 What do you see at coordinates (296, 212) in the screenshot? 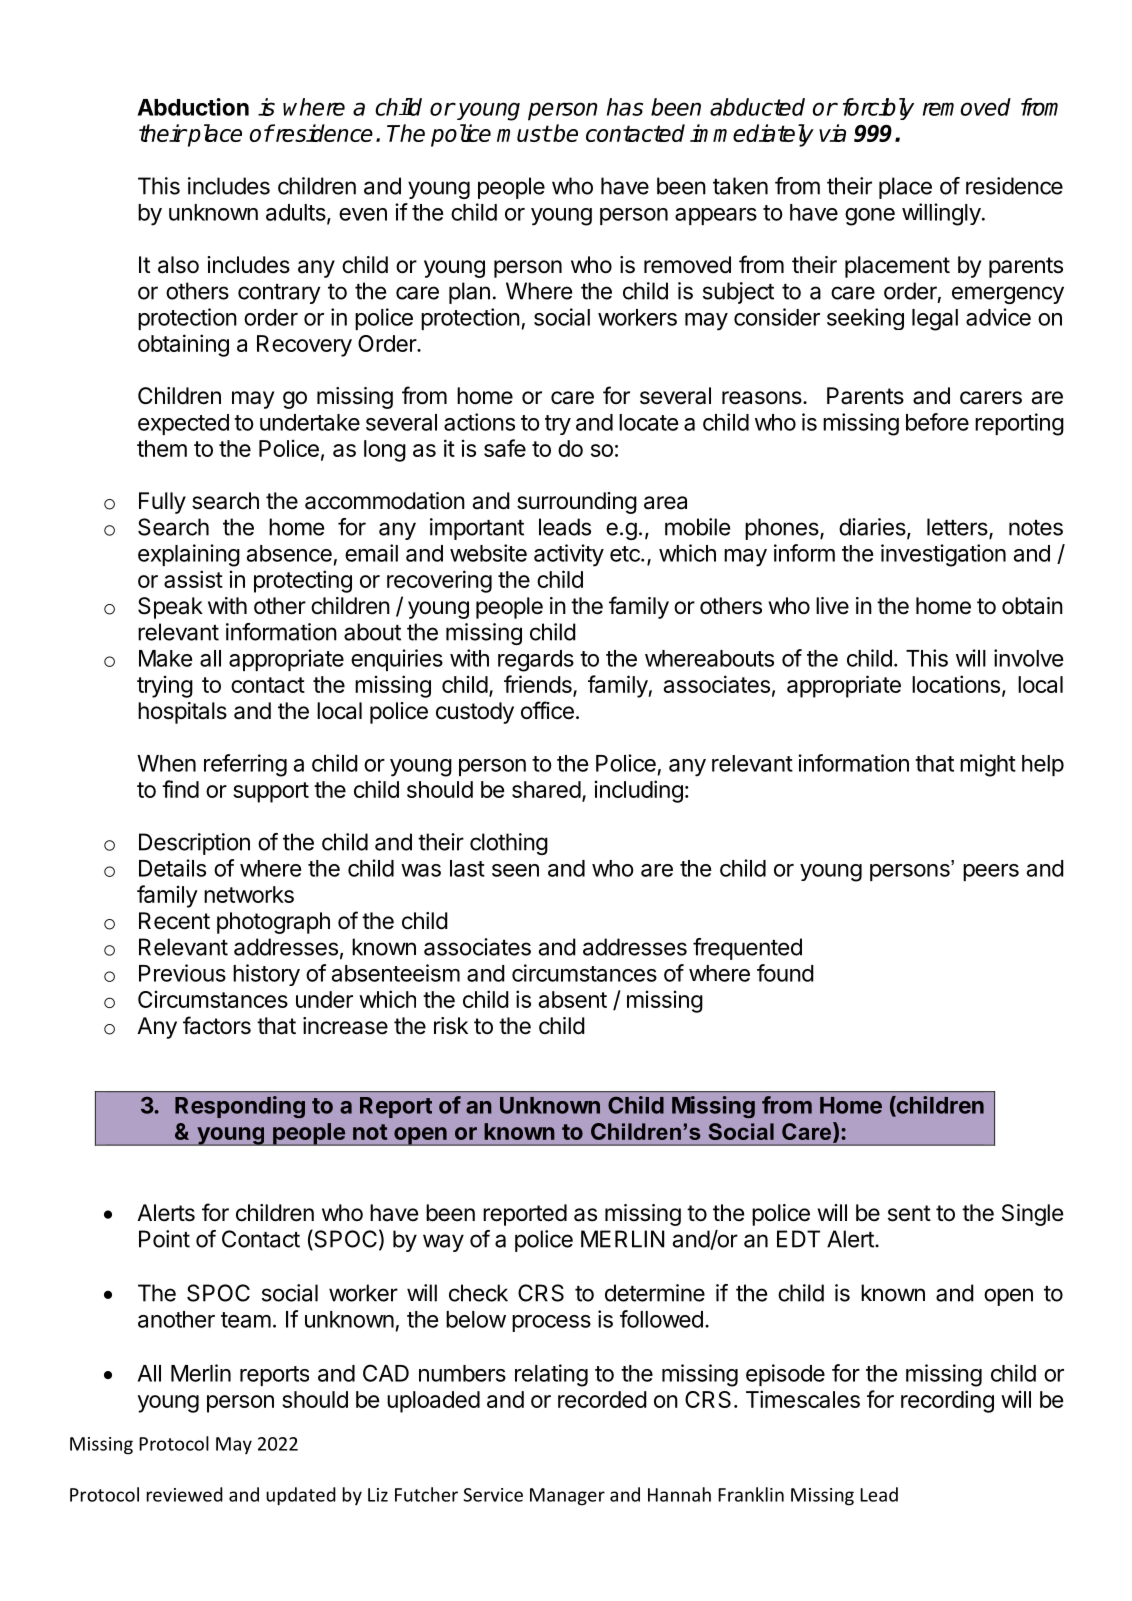
I see `adults` at bounding box center [296, 212].
